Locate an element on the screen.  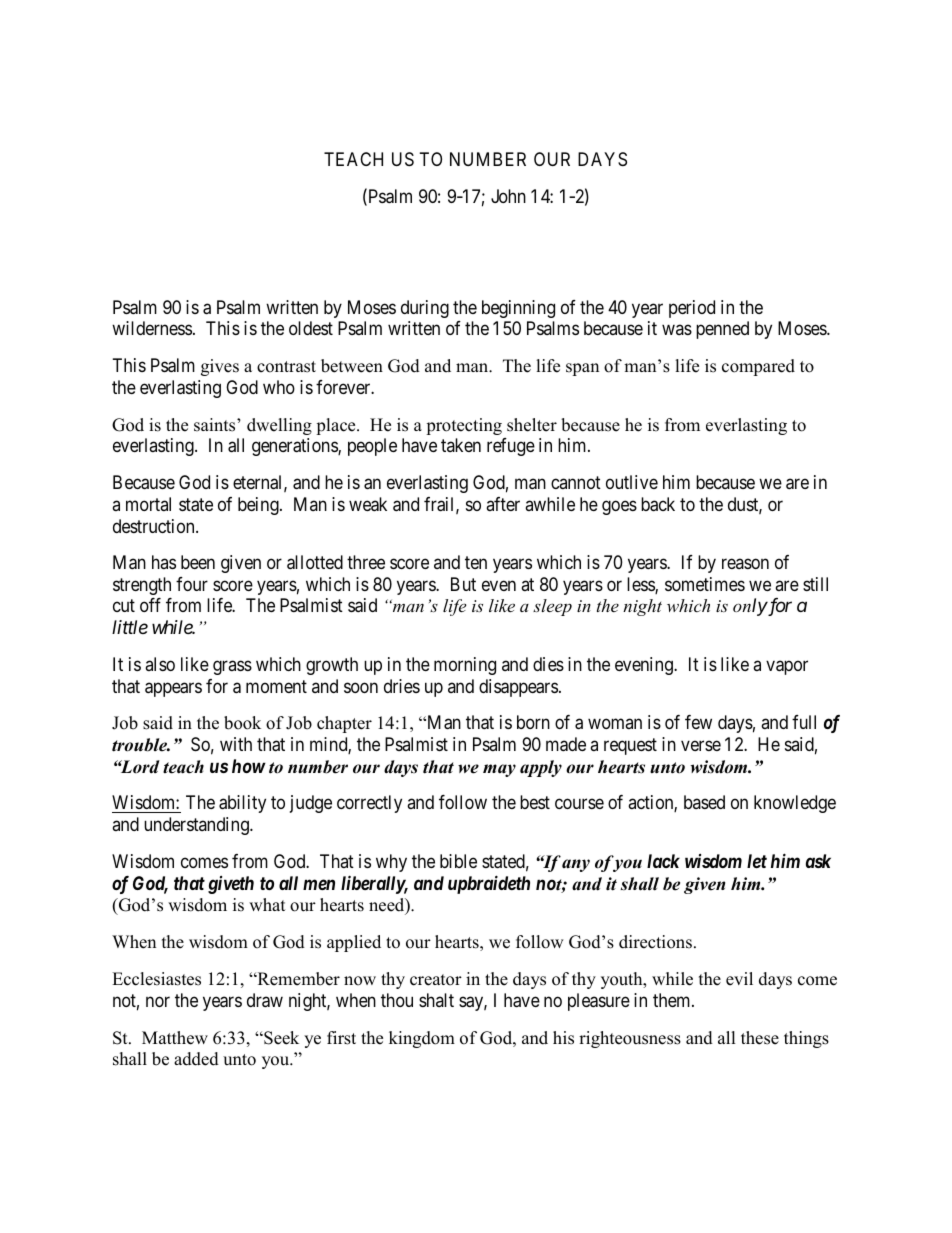
morning is located at coordinates (465, 666).
